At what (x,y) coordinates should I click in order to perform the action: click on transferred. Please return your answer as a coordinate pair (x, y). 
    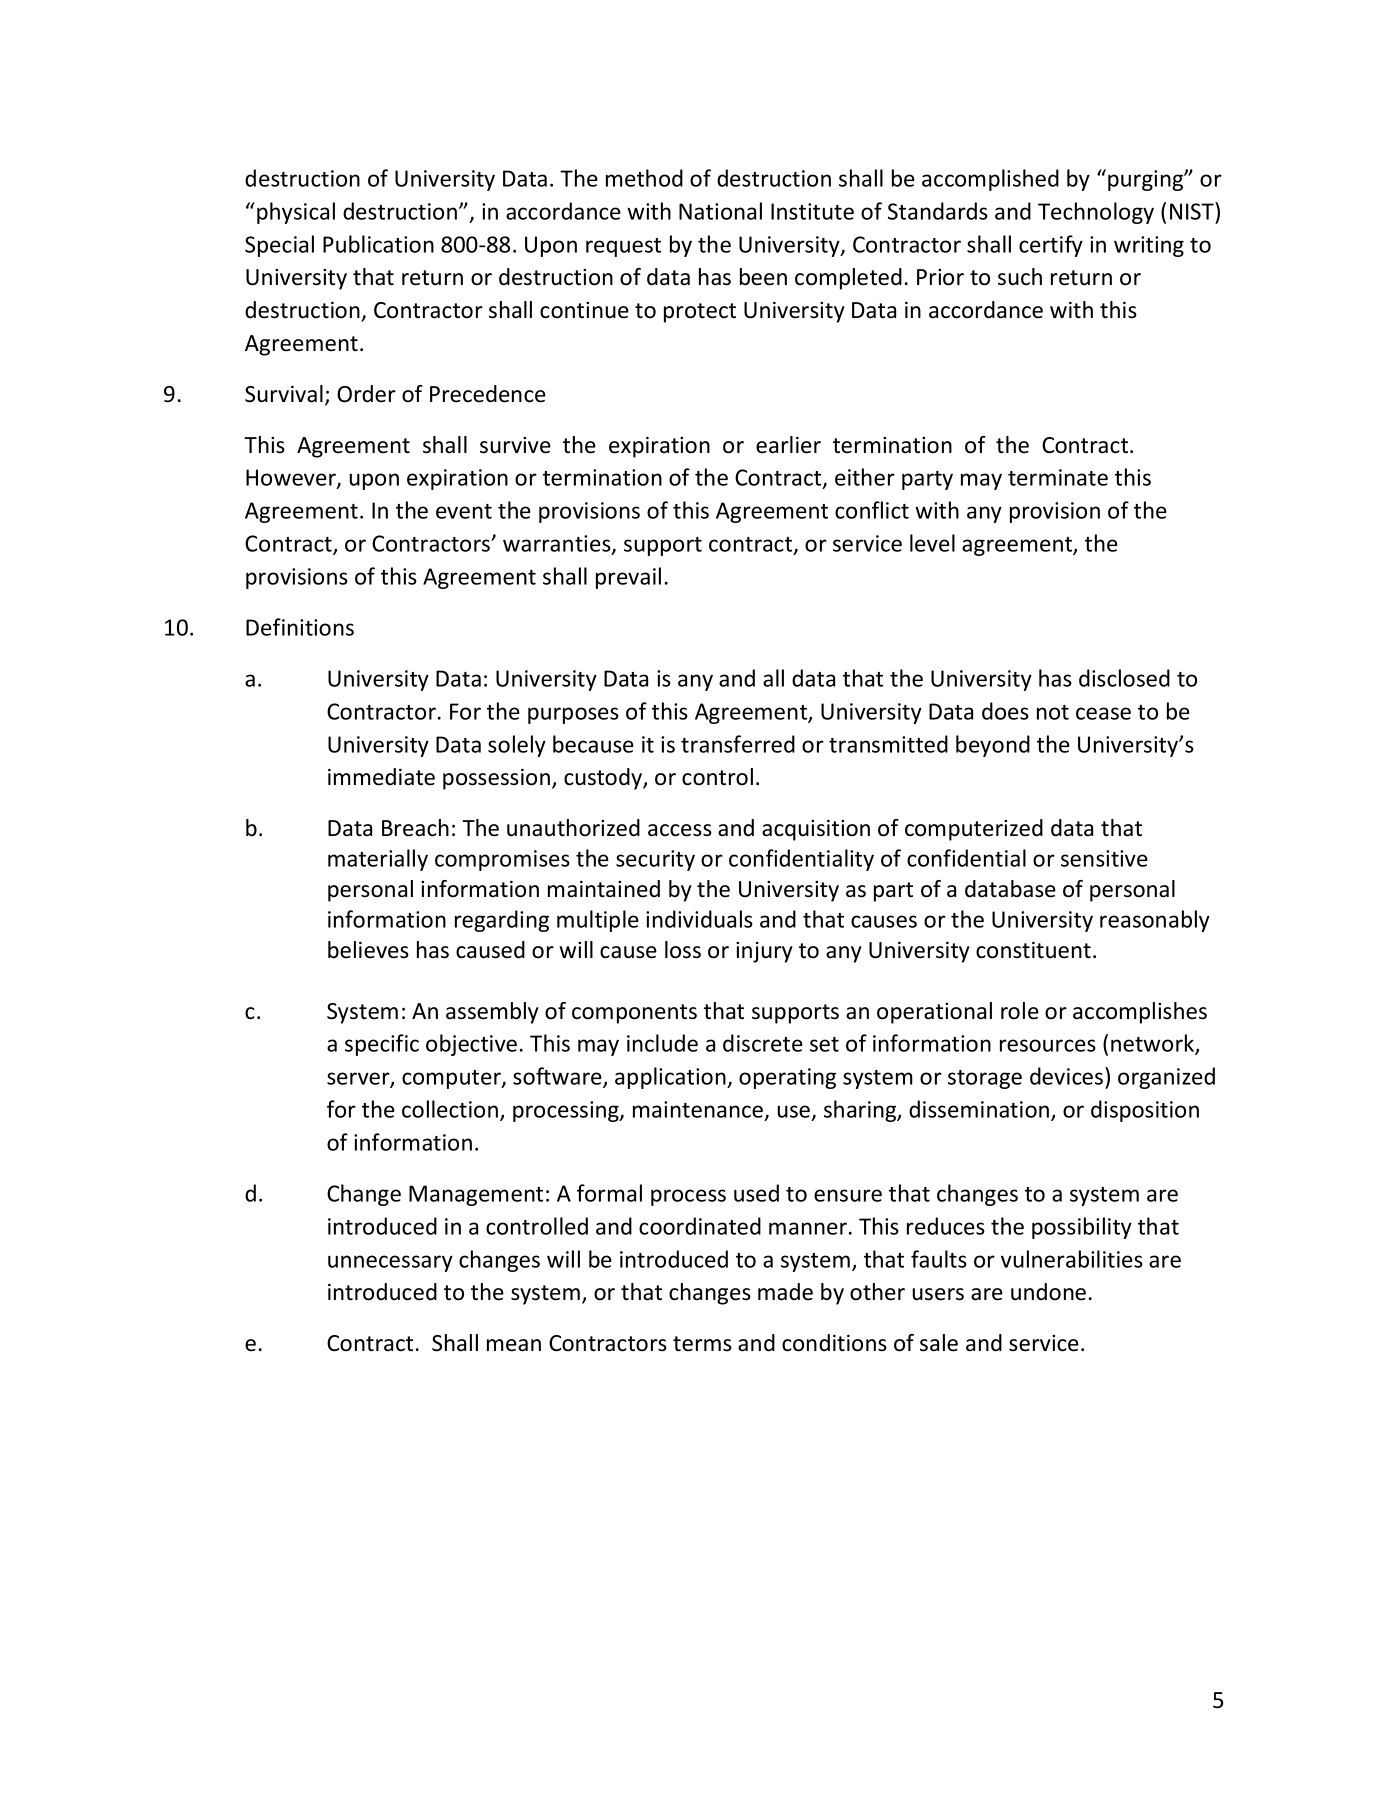
    Looking at the image, I should click on (738, 744).
